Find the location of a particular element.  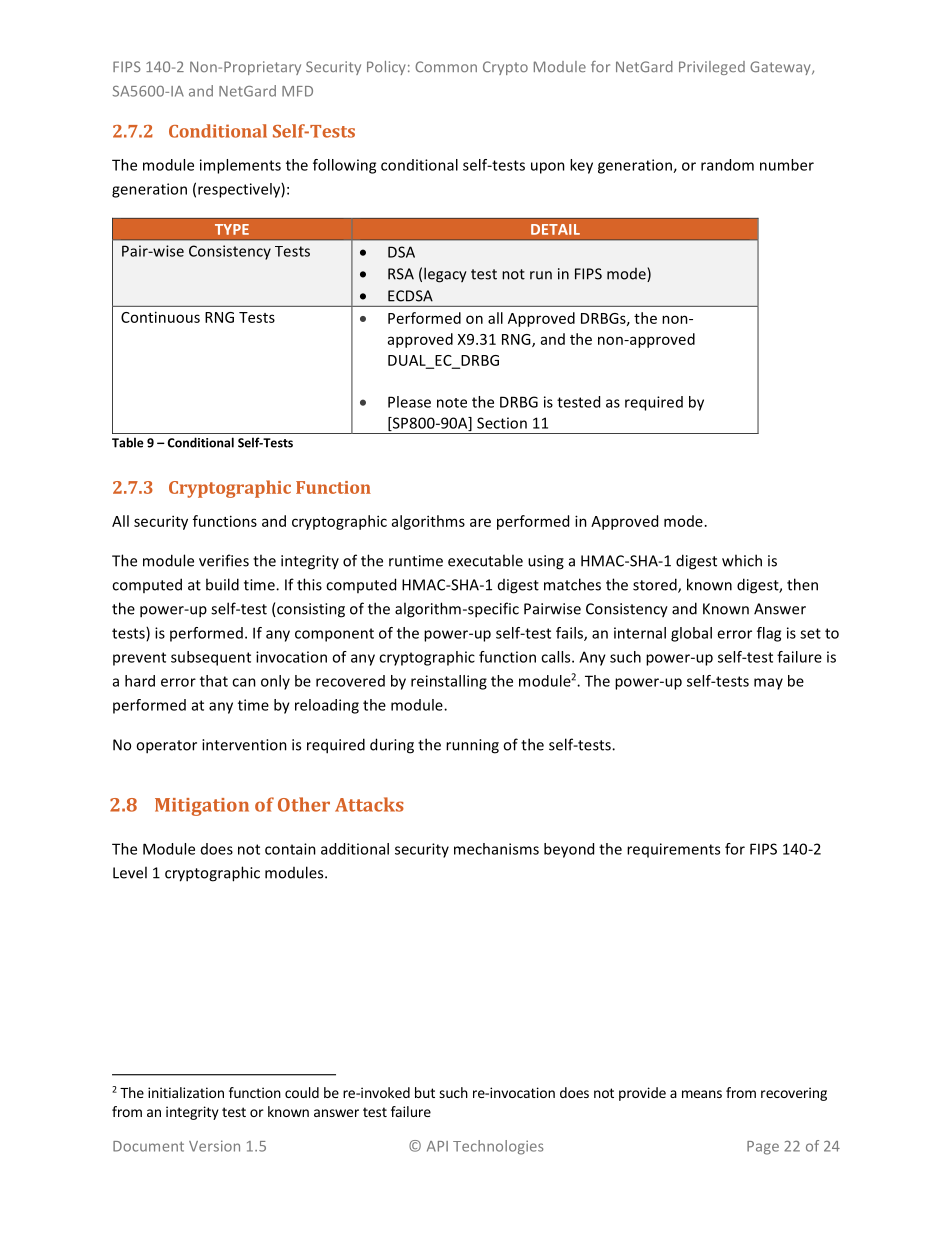

Technologies is located at coordinates (498, 1147).
